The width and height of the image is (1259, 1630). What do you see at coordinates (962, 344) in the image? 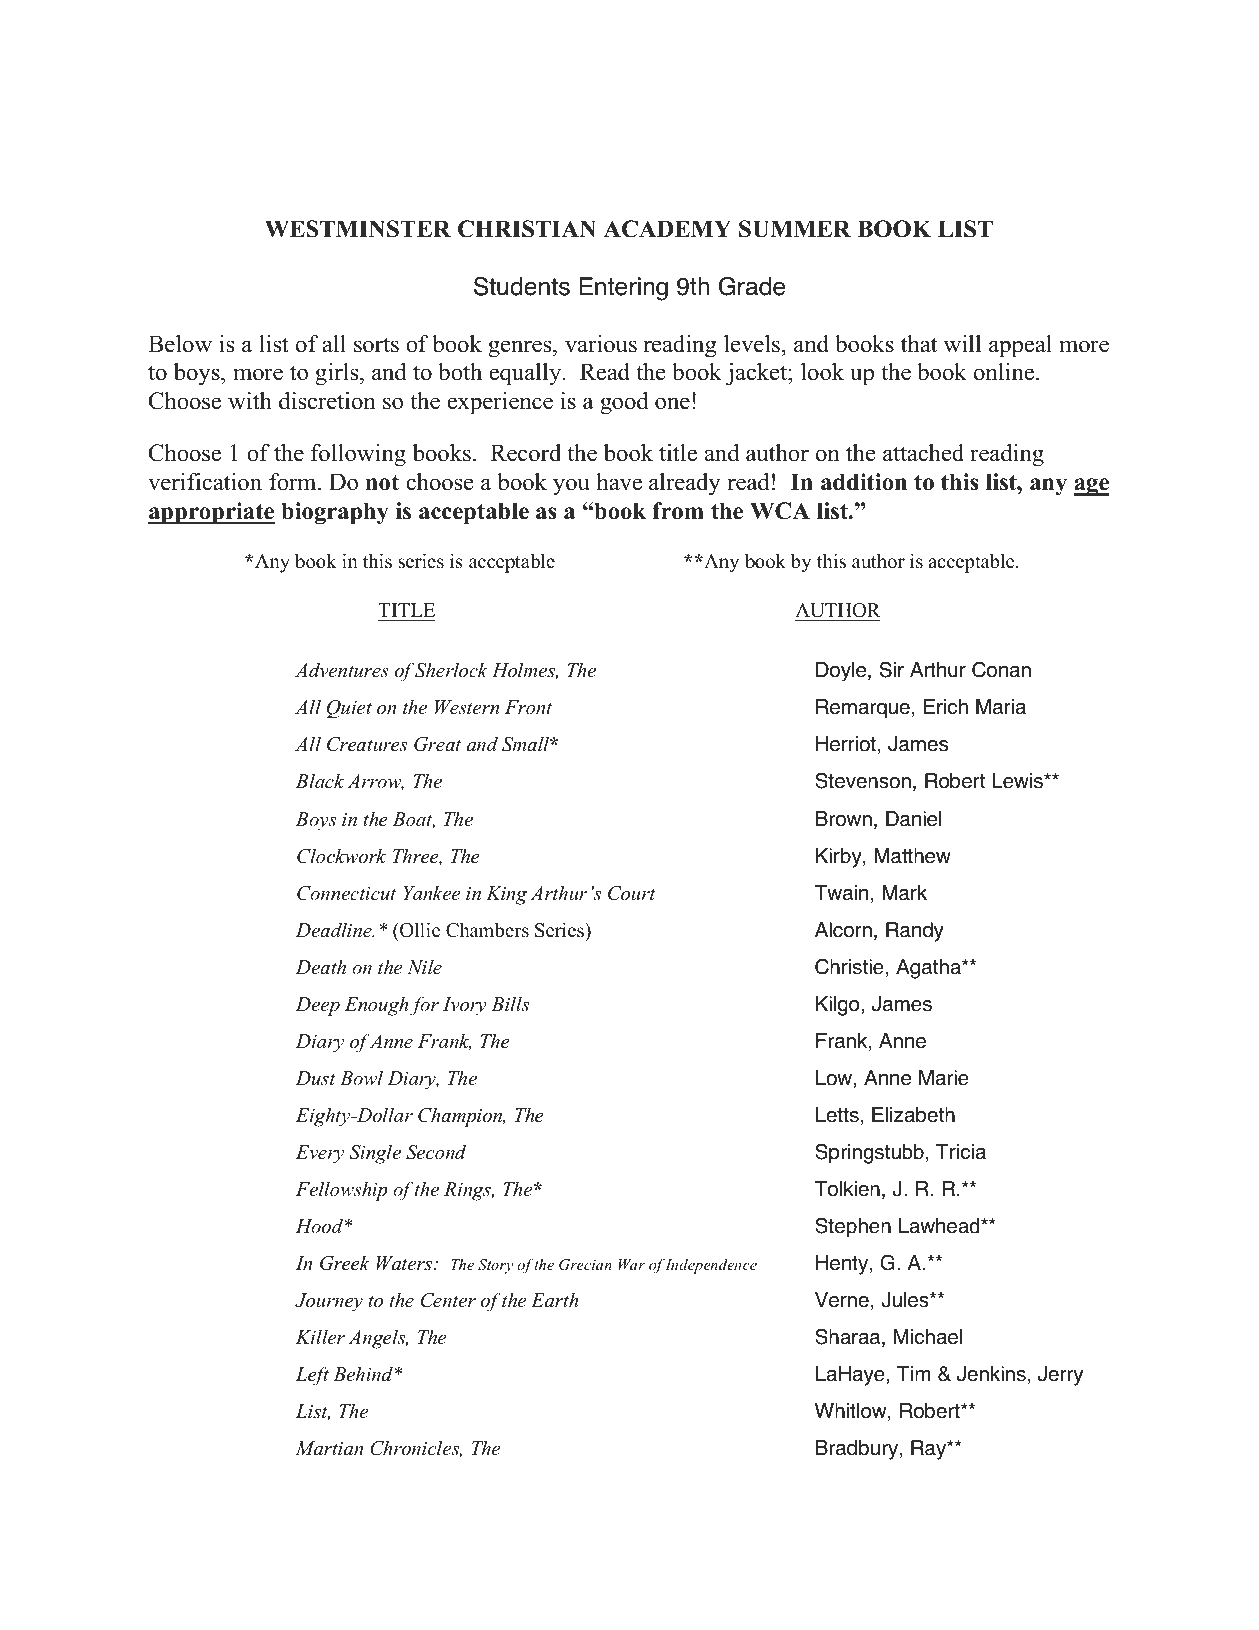
I see `will` at bounding box center [962, 344].
